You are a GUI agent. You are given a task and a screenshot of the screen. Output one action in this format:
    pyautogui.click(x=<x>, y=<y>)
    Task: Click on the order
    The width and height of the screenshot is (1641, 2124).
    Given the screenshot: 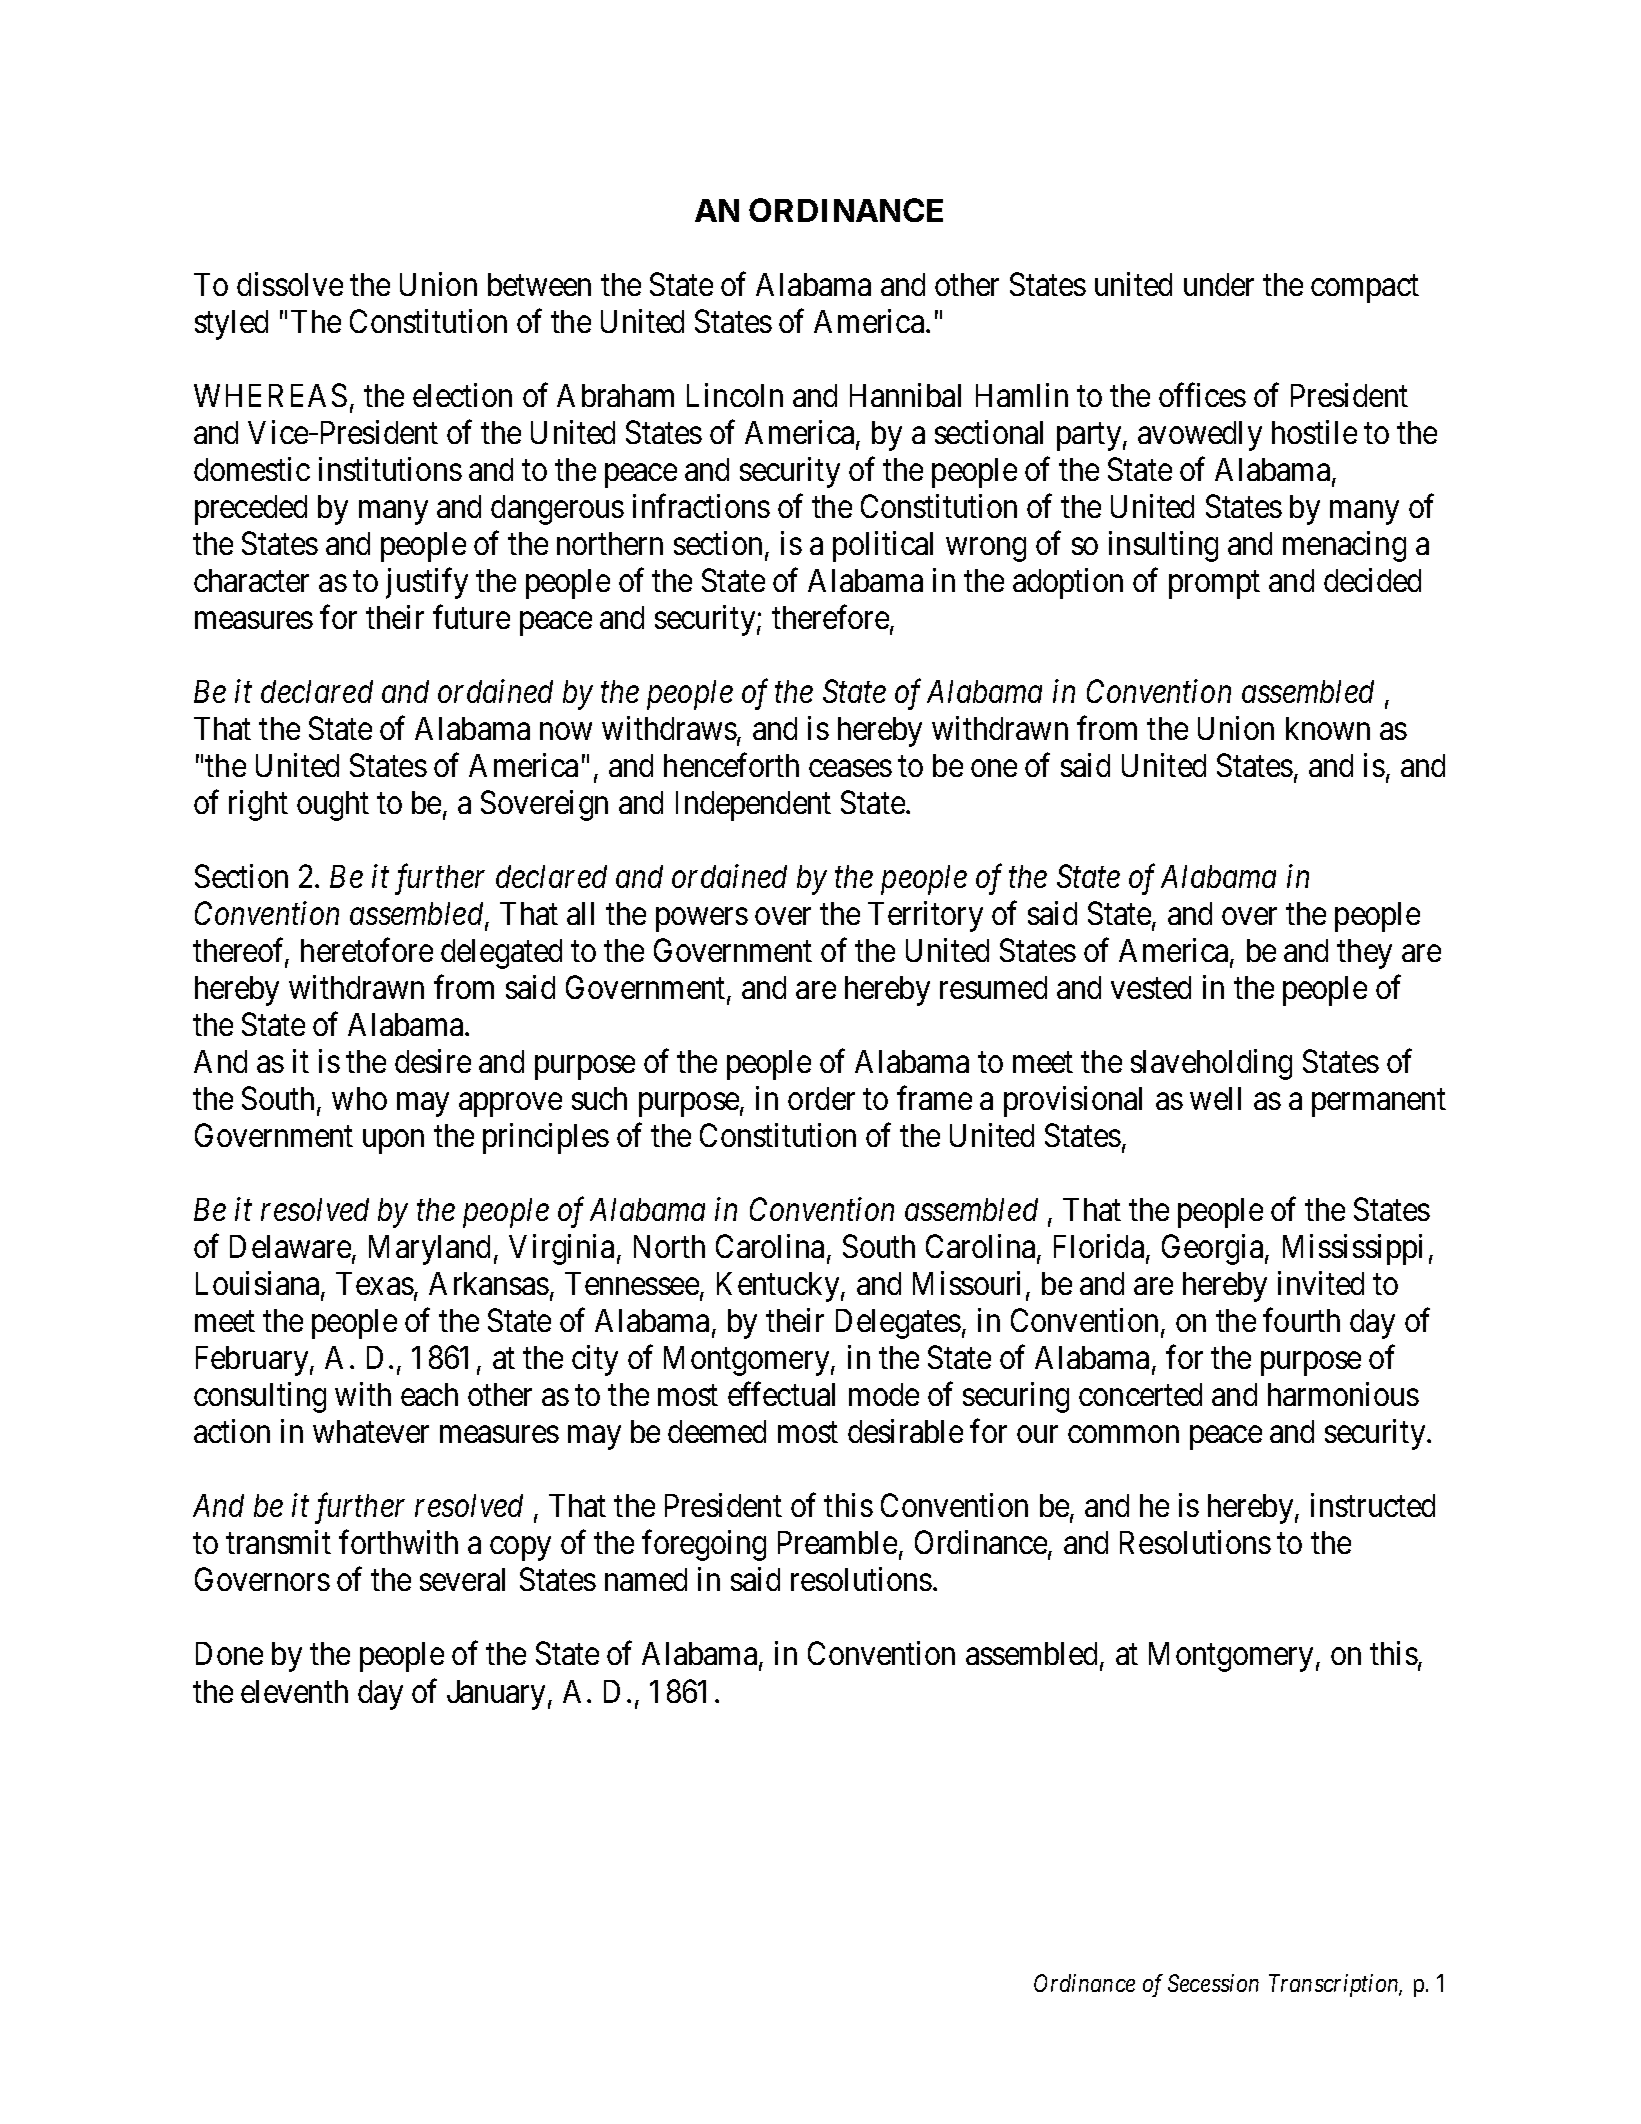 What is the action you would take?
    pyautogui.click(x=821, y=1098)
